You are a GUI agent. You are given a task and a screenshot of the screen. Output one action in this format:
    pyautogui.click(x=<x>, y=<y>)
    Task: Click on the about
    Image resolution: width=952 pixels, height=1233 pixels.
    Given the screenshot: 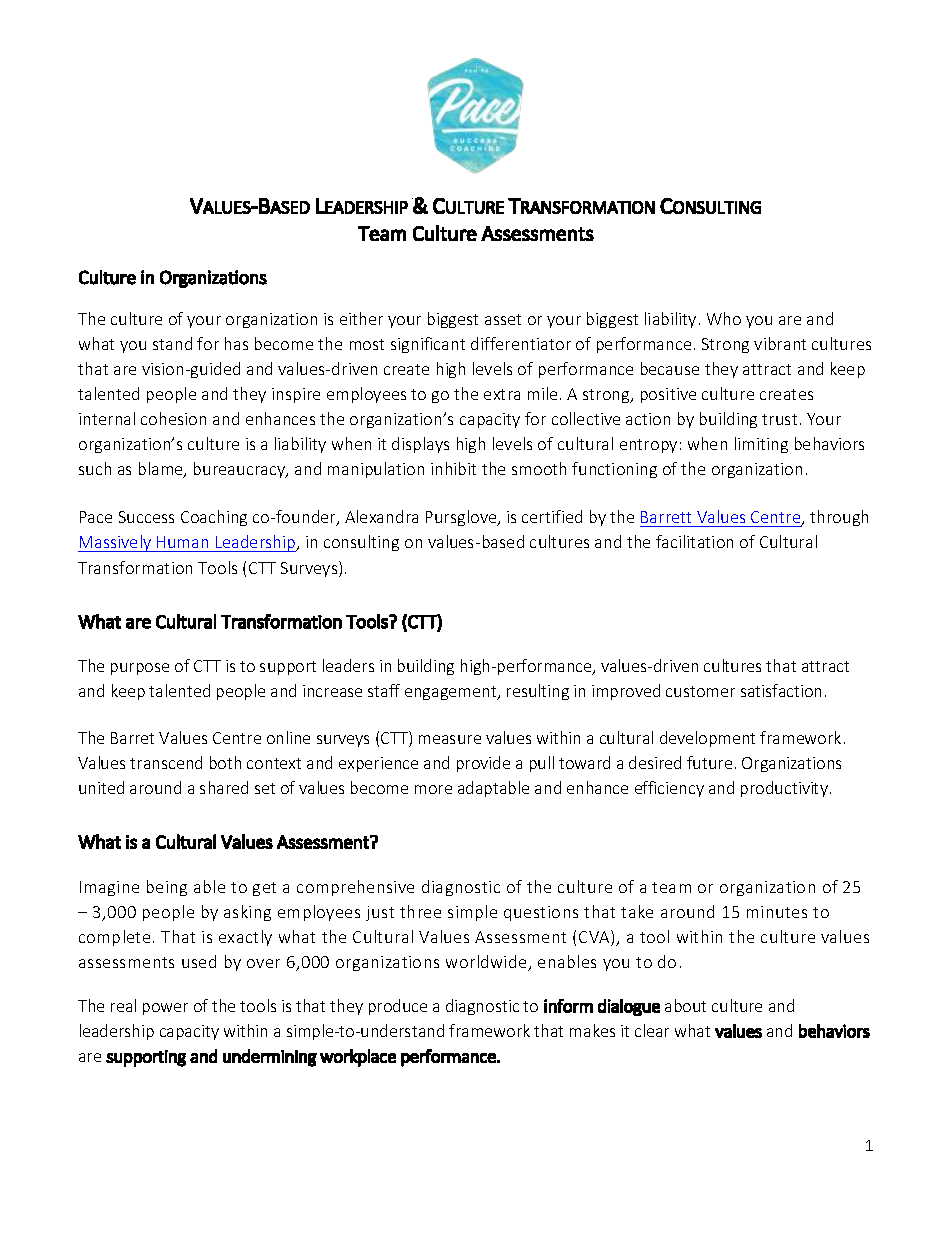 What is the action you would take?
    pyautogui.click(x=685, y=1005)
